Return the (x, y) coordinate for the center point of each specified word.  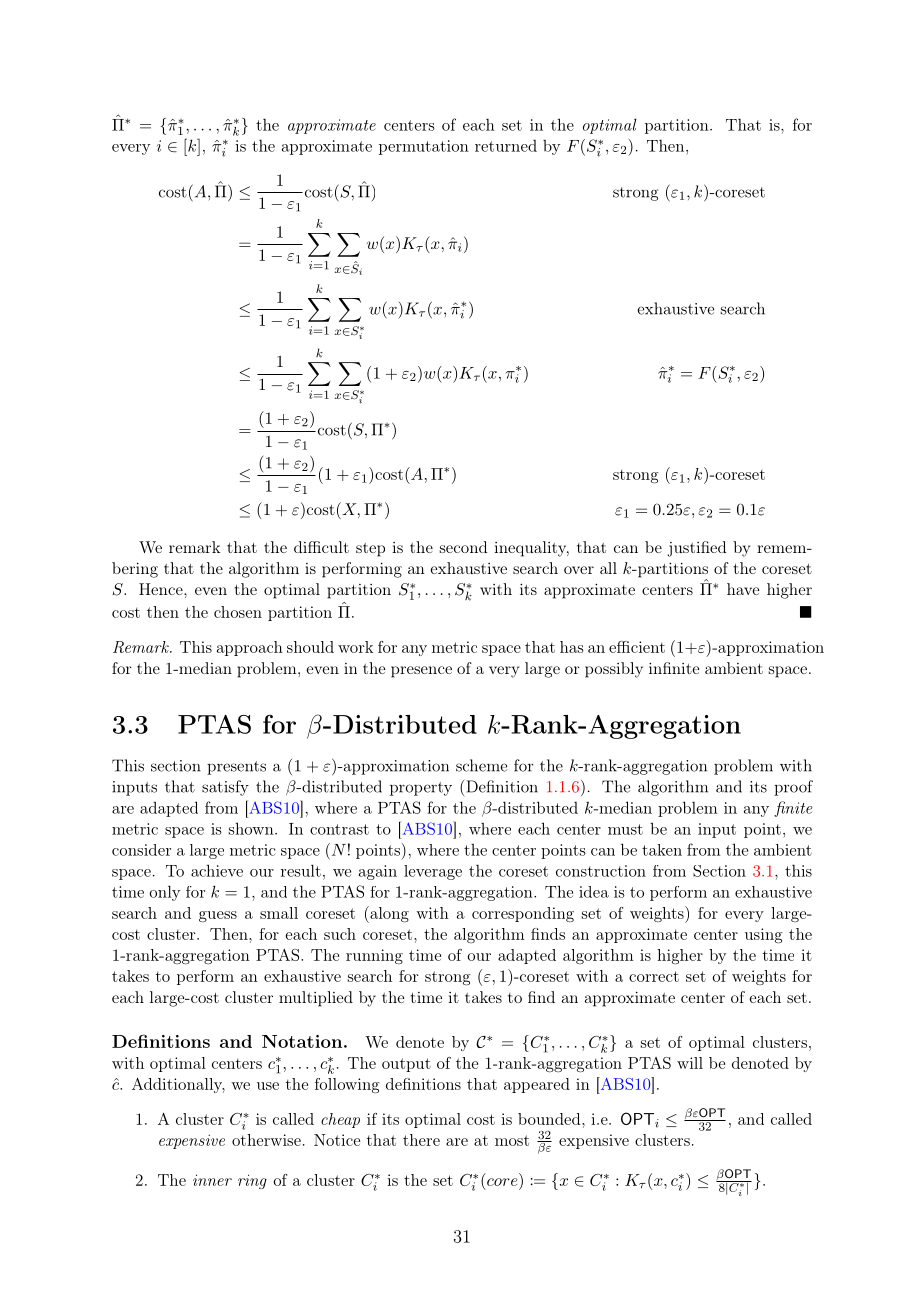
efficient (637, 647)
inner (212, 1180)
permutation (424, 147)
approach (250, 648)
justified (696, 549)
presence (421, 672)
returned (506, 145)
